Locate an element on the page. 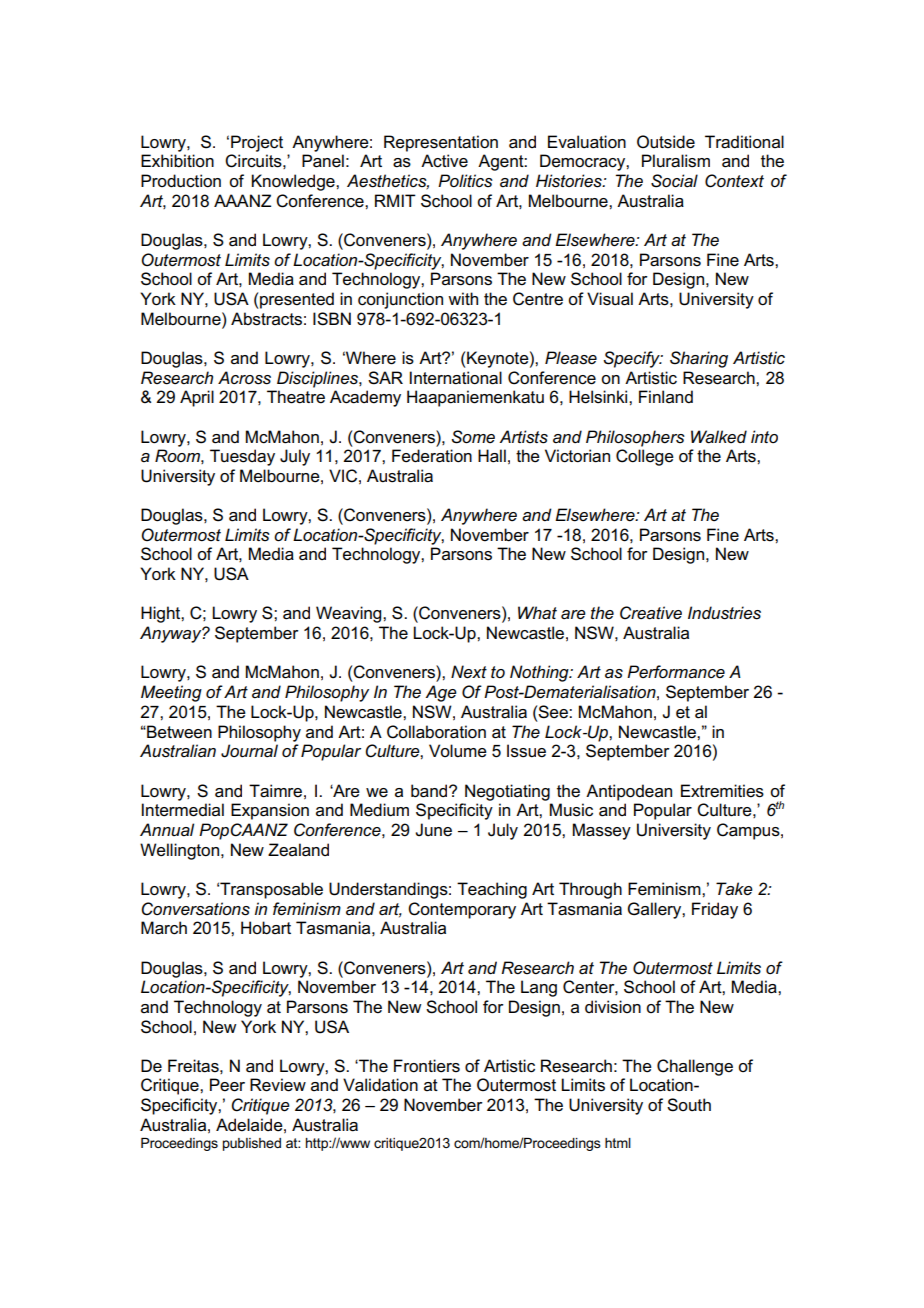 This page has height=1308, width=924. Meeting is located at coordinates (171, 693).
